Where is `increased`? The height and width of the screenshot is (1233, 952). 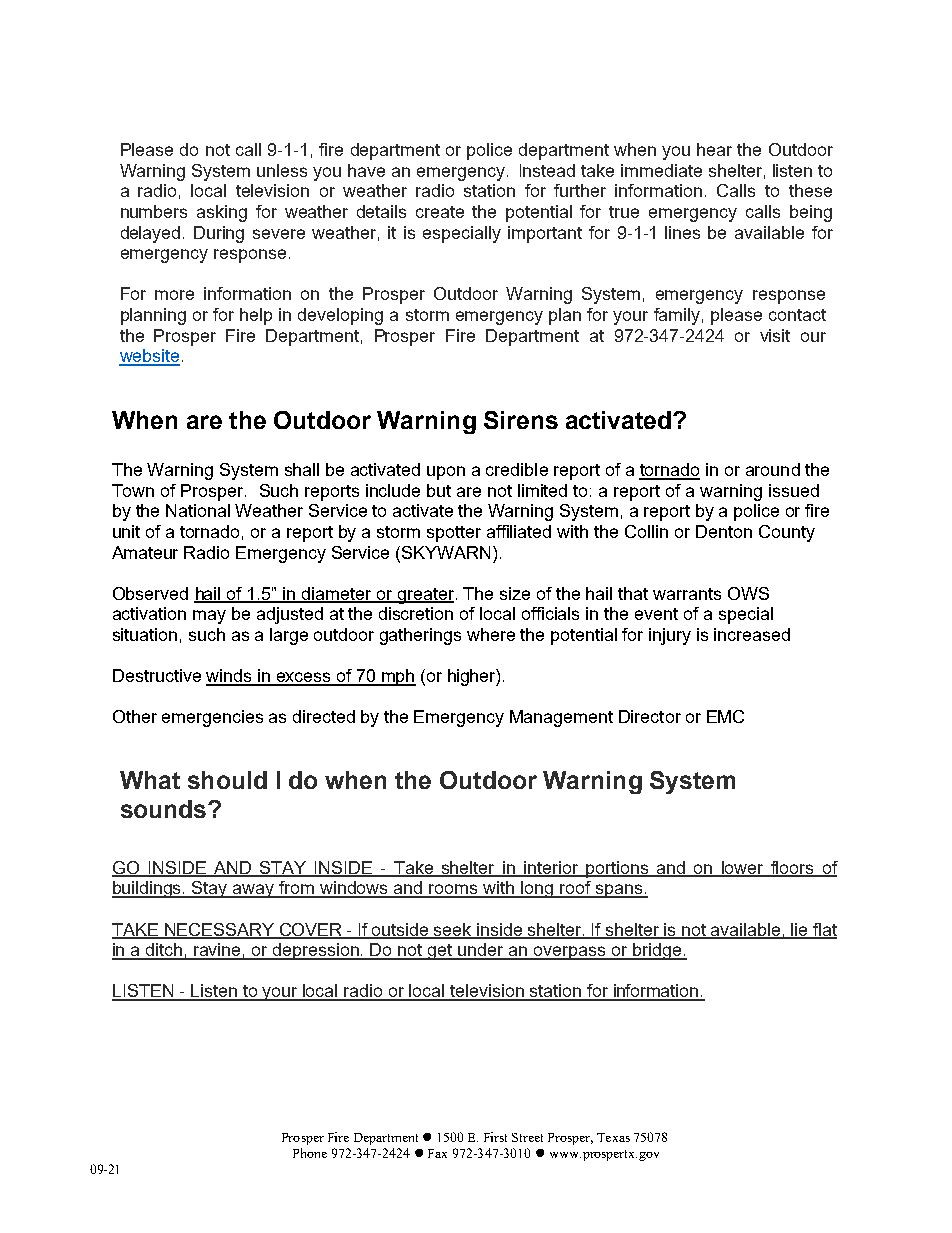 increased is located at coordinates (752, 634).
